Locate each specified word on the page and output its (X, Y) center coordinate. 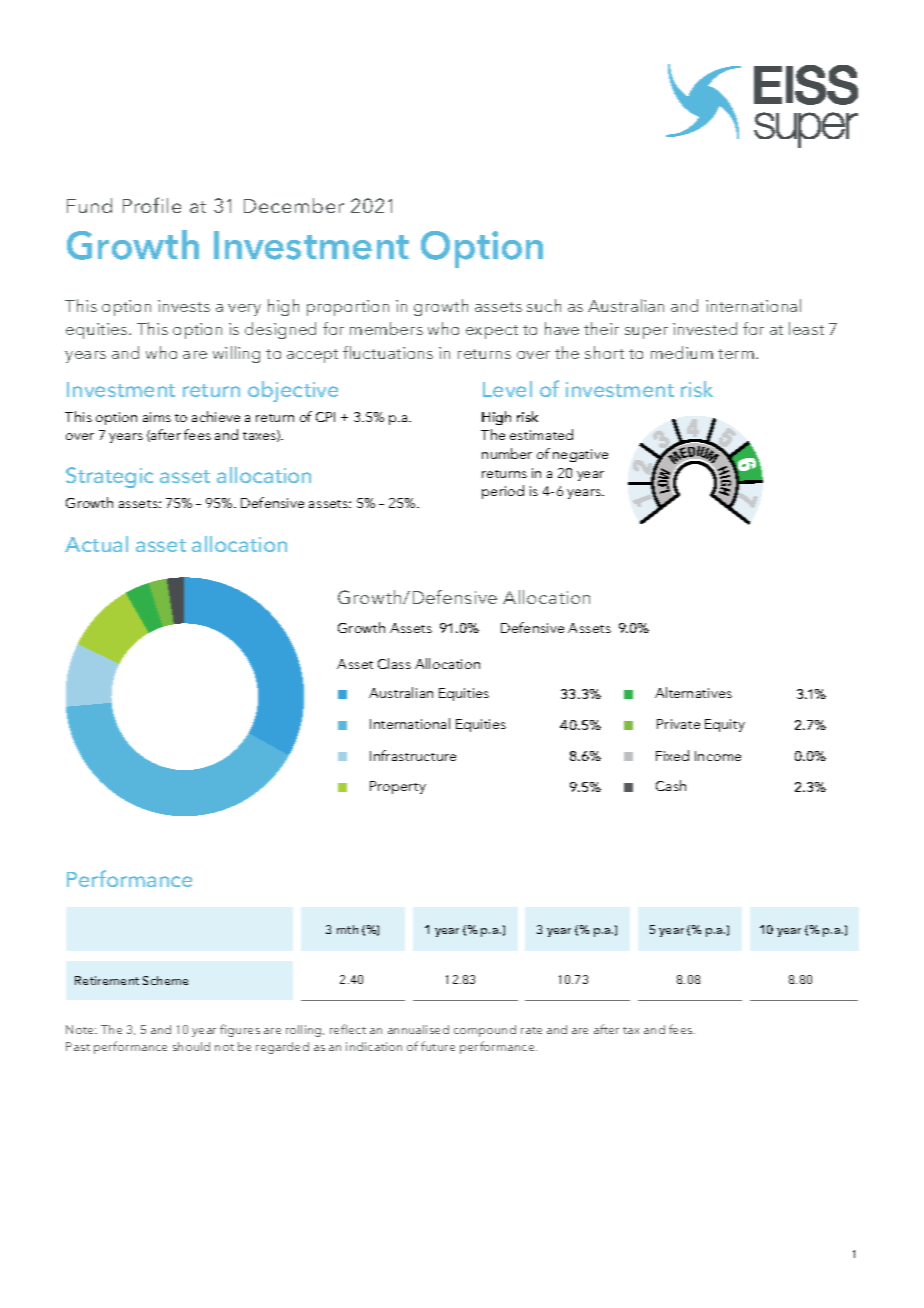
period (503, 492)
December (294, 205)
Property (398, 787)
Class (394, 663)
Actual (96, 544)
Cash (671, 785)
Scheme (165, 980)
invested (705, 328)
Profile (152, 205)
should (191, 1046)
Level (507, 389)
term (736, 354)
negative (580, 455)
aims (157, 417)
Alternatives (693, 692)
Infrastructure (413, 755)
